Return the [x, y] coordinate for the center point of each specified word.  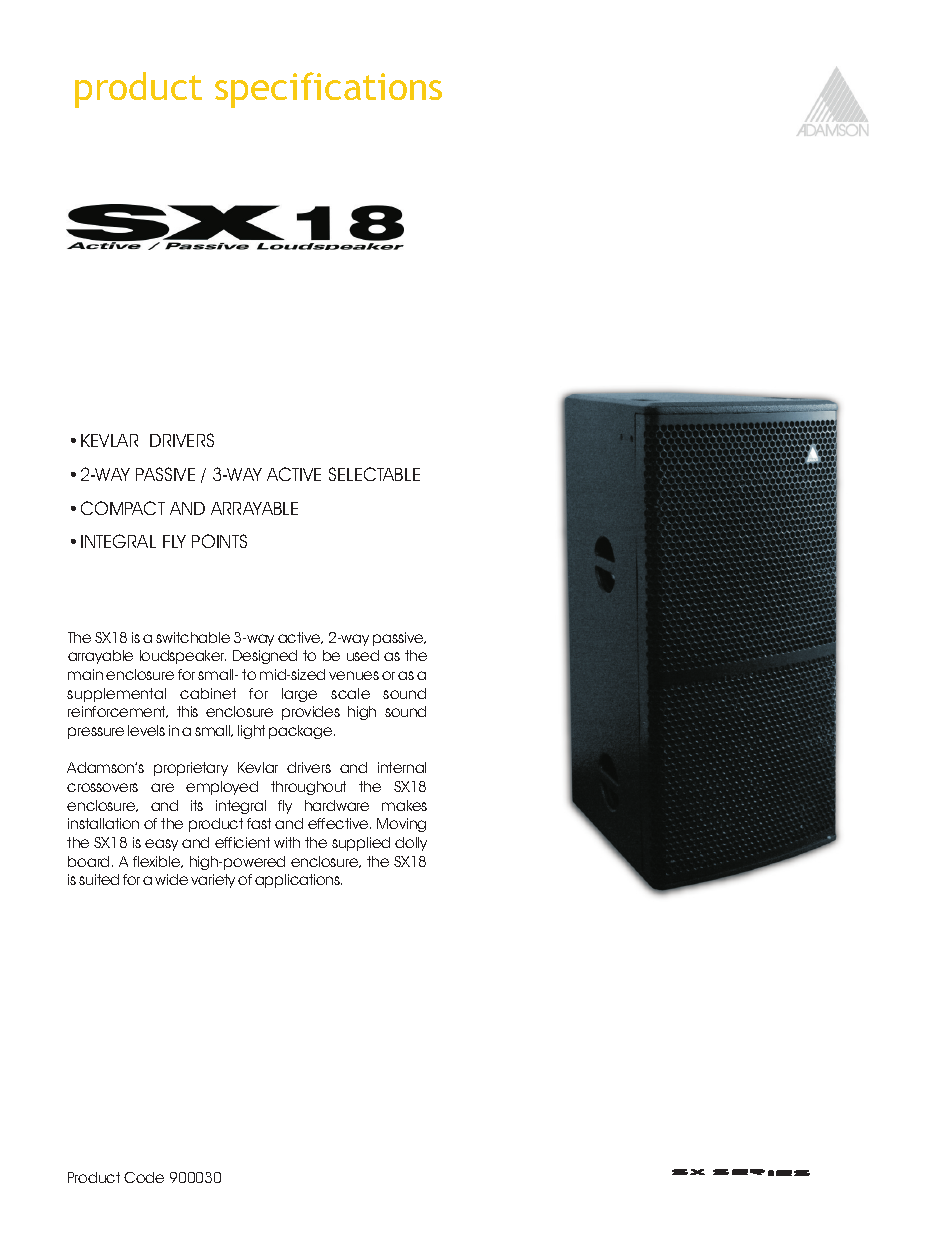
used [363, 655]
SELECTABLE [374, 474]
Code [144, 1177]
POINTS [219, 541]
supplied [361, 844]
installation [103, 823]
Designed [265, 657]
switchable [193, 637]
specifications [328, 90]
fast [259, 823]
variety [213, 881]
